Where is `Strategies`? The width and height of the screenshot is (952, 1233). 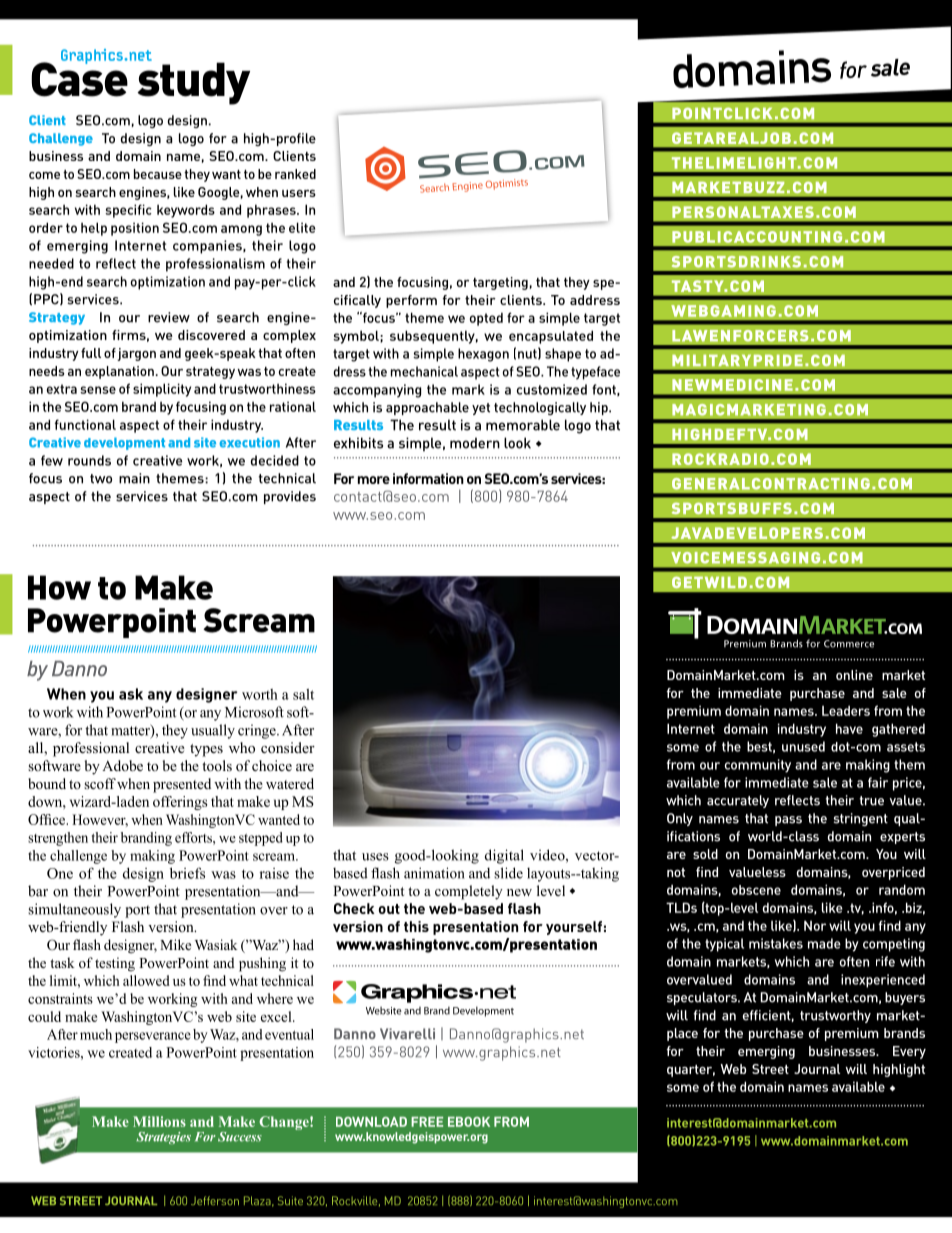
Strategies is located at coordinates (163, 1138).
